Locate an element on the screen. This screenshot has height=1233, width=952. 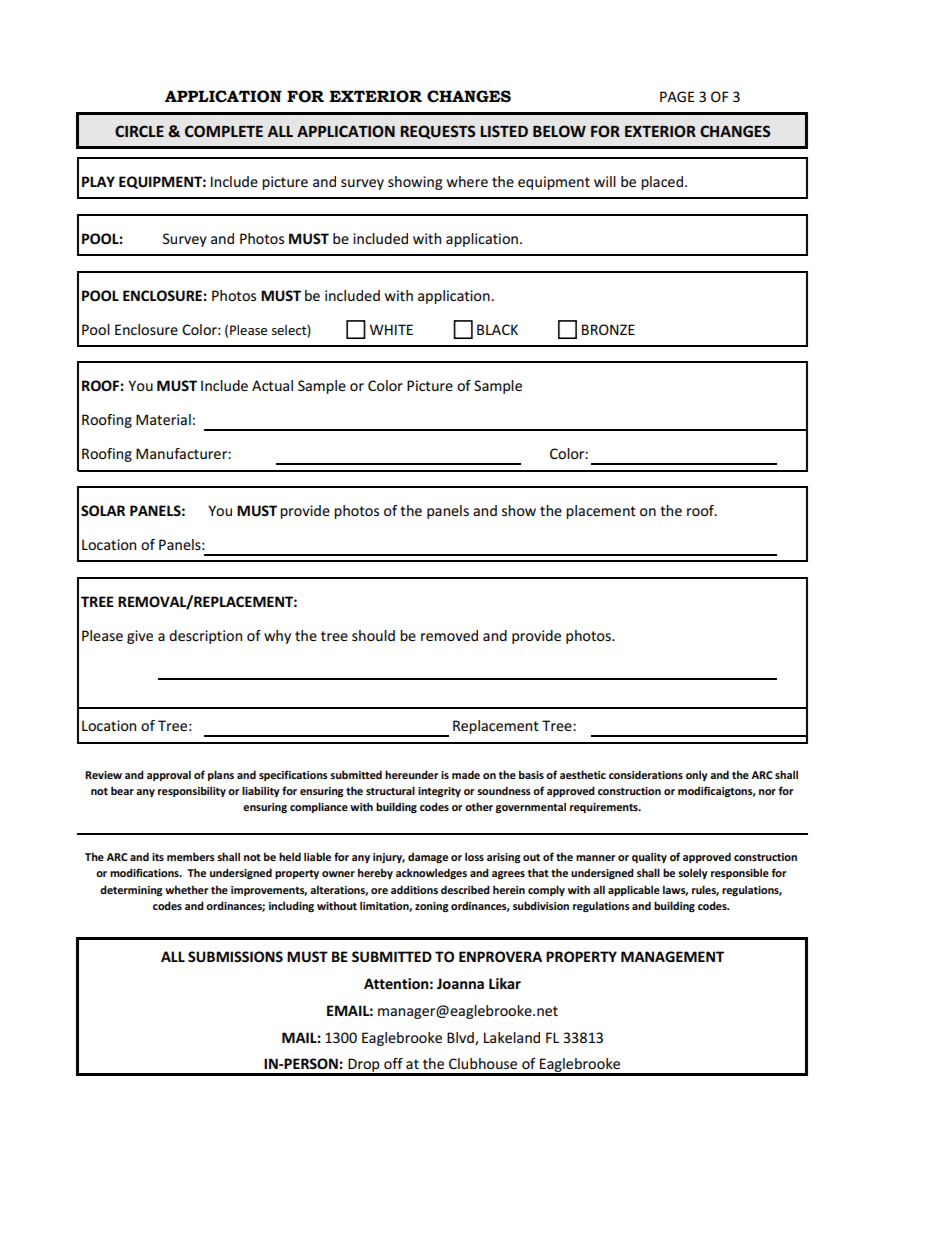
Actual is located at coordinates (272, 385).
